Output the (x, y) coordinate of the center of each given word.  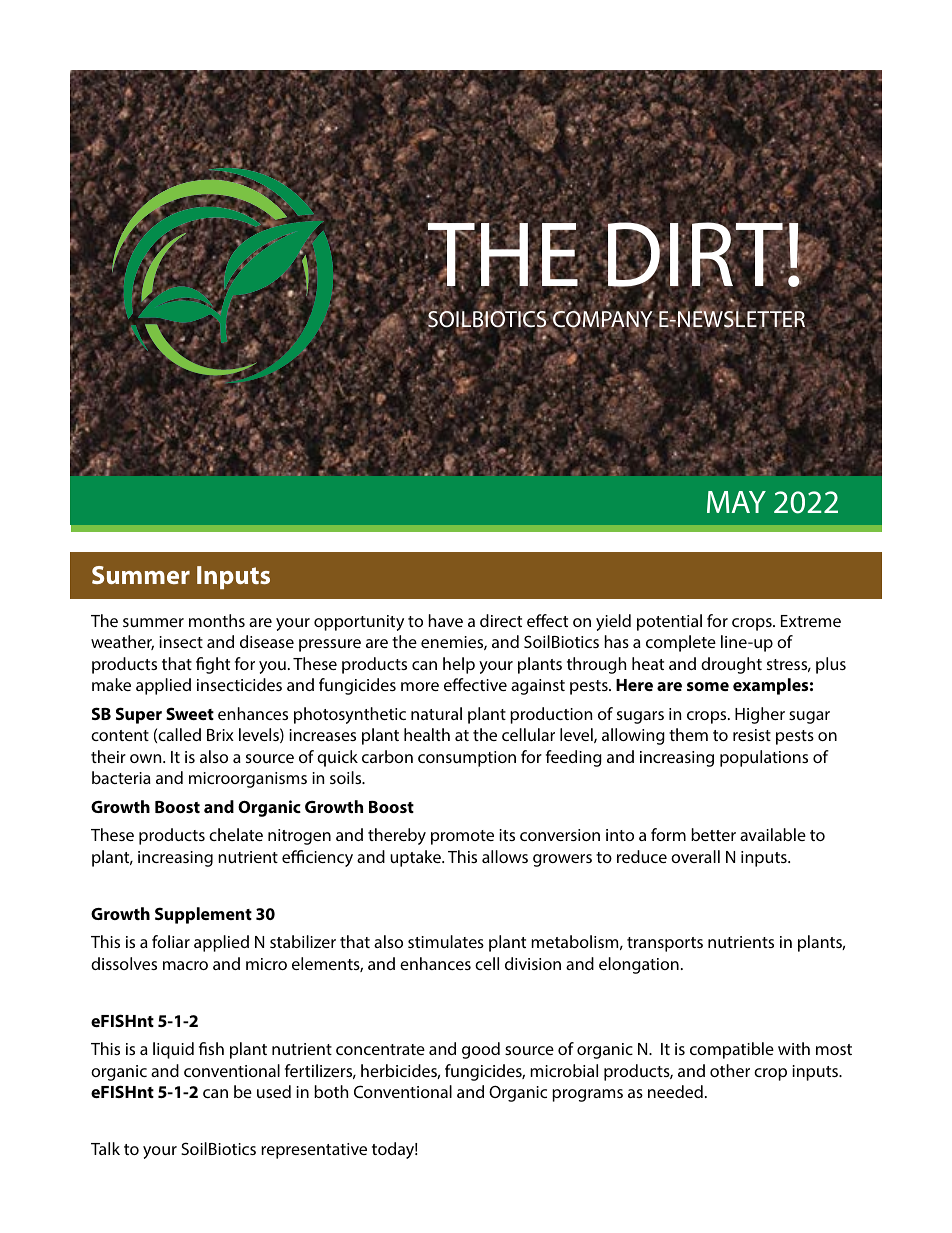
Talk (105, 1148)
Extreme (811, 621)
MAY (736, 502)
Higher (760, 715)
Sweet (190, 713)
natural (436, 713)
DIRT (696, 255)
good (481, 1050)
